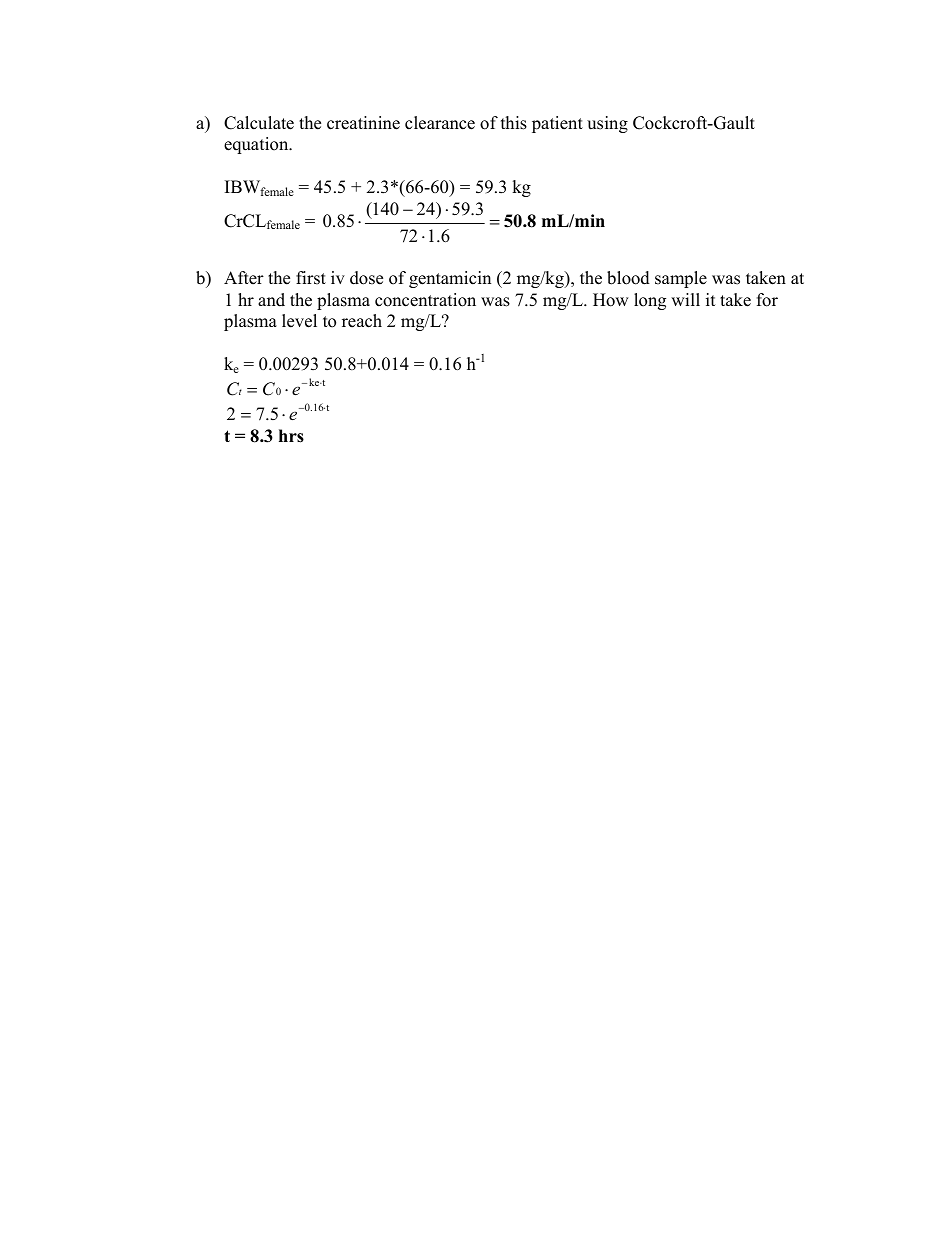 The width and height of the screenshot is (952, 1233). I want to click on using, so click(607, 124).
